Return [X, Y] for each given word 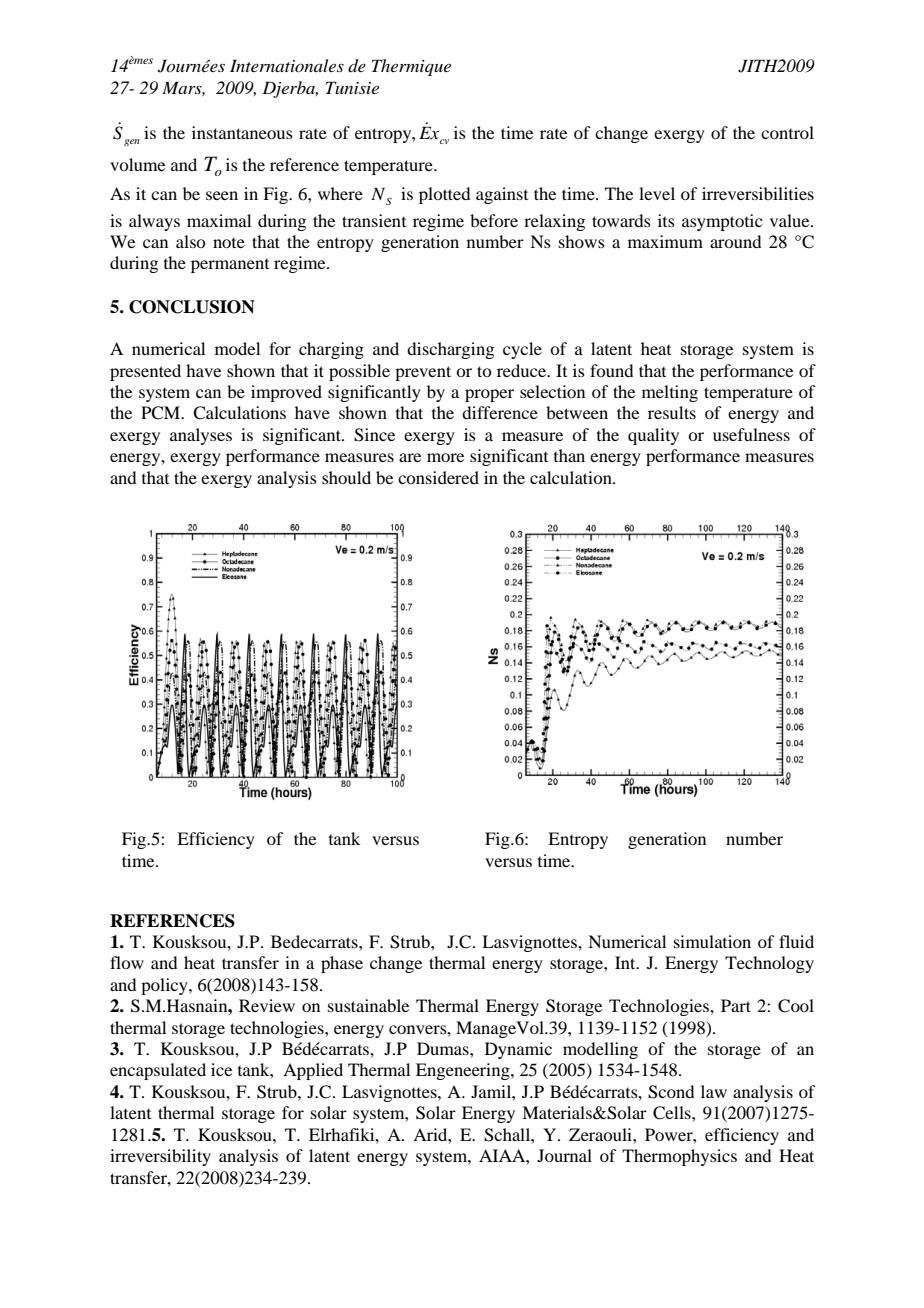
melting [670, 393]
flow [127, 962]
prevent [423, 373]
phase [342, 964]
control [787, 132]
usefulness [751, 434]
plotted [444, 195]
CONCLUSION [192, 307]
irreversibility [160, 1157]
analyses [201, 436]
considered [438, 477]
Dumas [444, 1048]
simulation [712, 941]
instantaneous [242, 132]
